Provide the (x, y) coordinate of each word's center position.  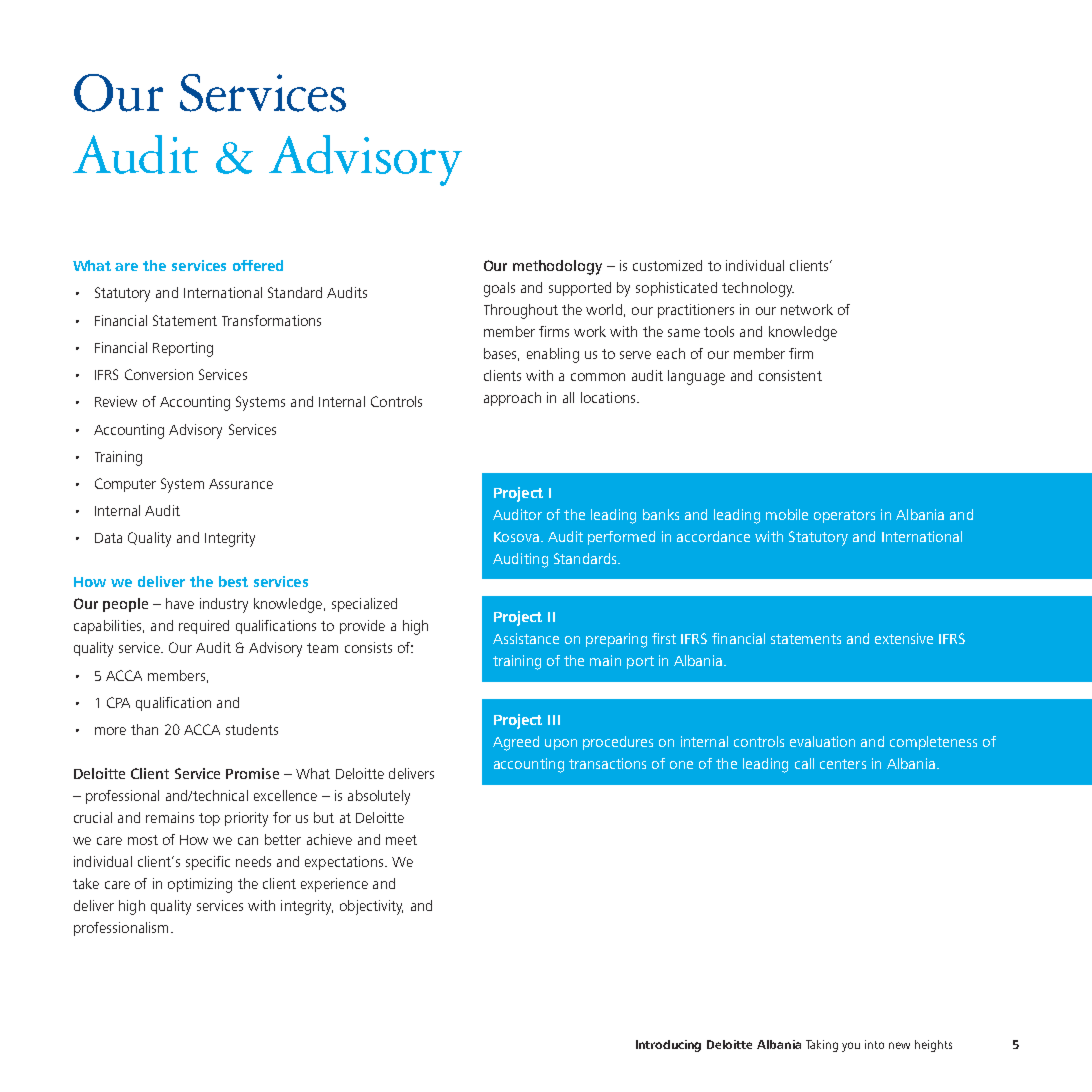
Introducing (668, 1046)
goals (499, 289)
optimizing (200, 885)
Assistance (526, 638)
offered (258, 265)
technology (758, 289)
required (204, 627)
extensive (904, 638)
